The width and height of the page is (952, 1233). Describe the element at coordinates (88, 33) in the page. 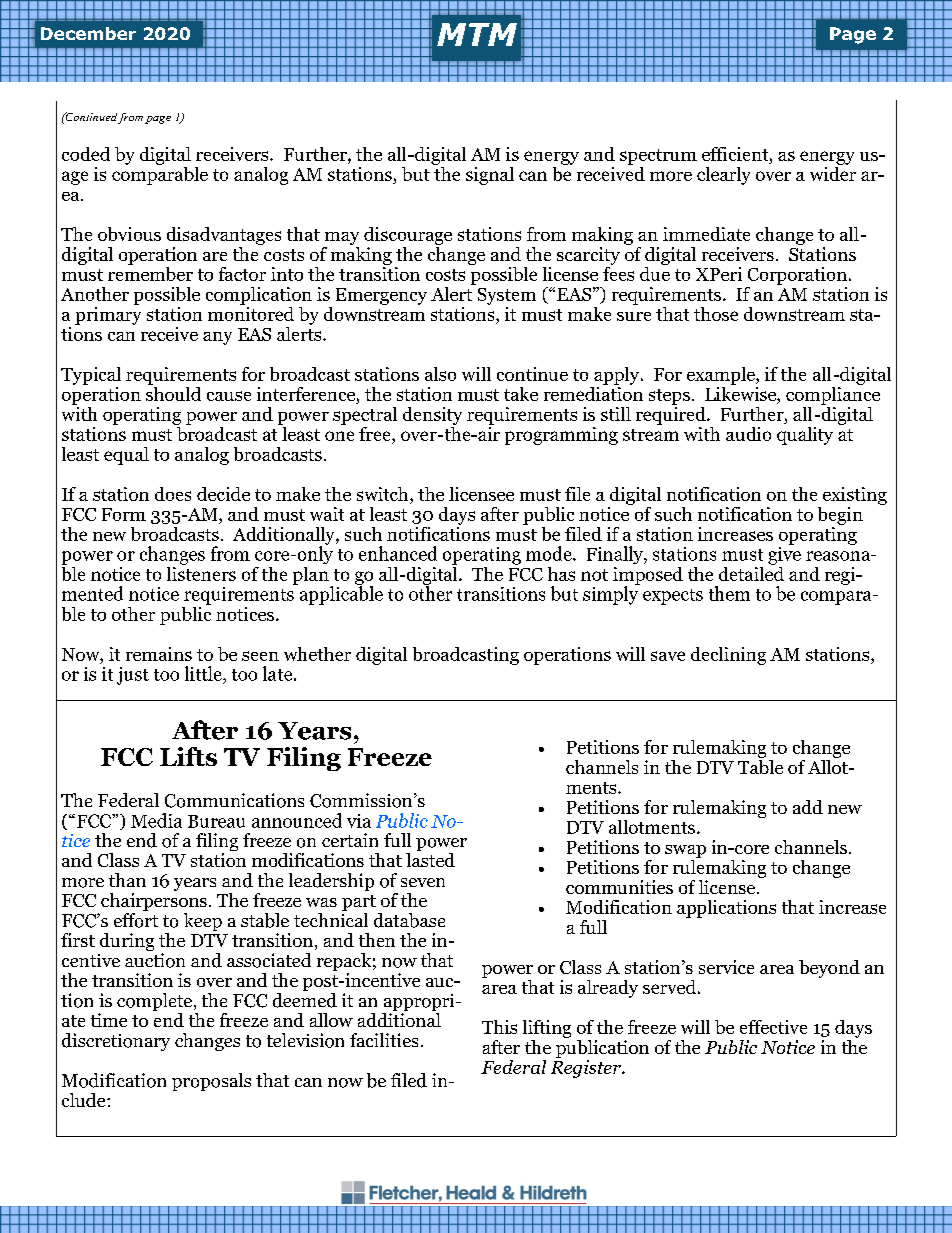

I see `December` at that location.
